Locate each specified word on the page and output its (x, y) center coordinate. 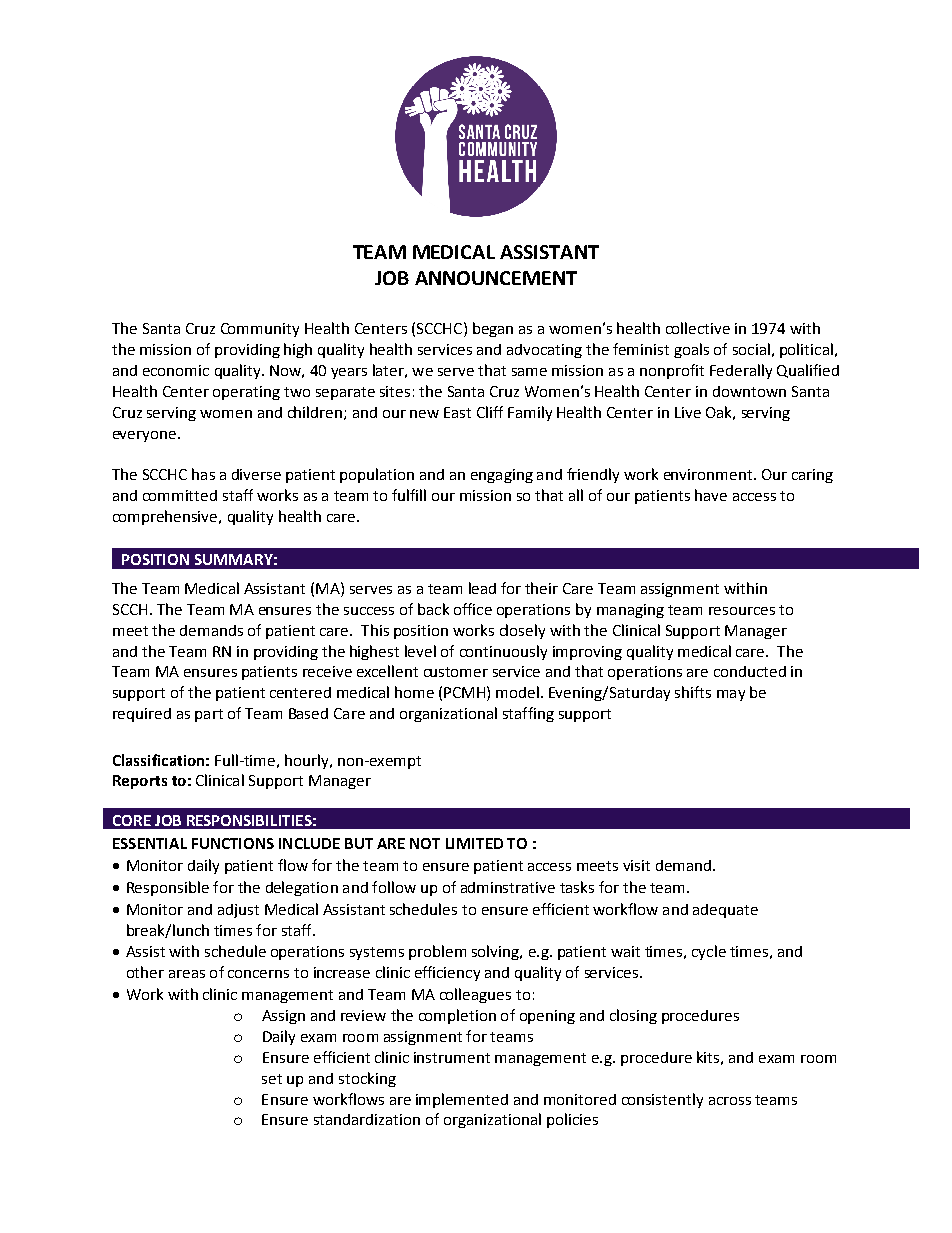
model (517, 692)
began (493, 329)
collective (698, 328)
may (731, 695)
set (272, 1079)
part (209, 715)
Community (260, 330)
